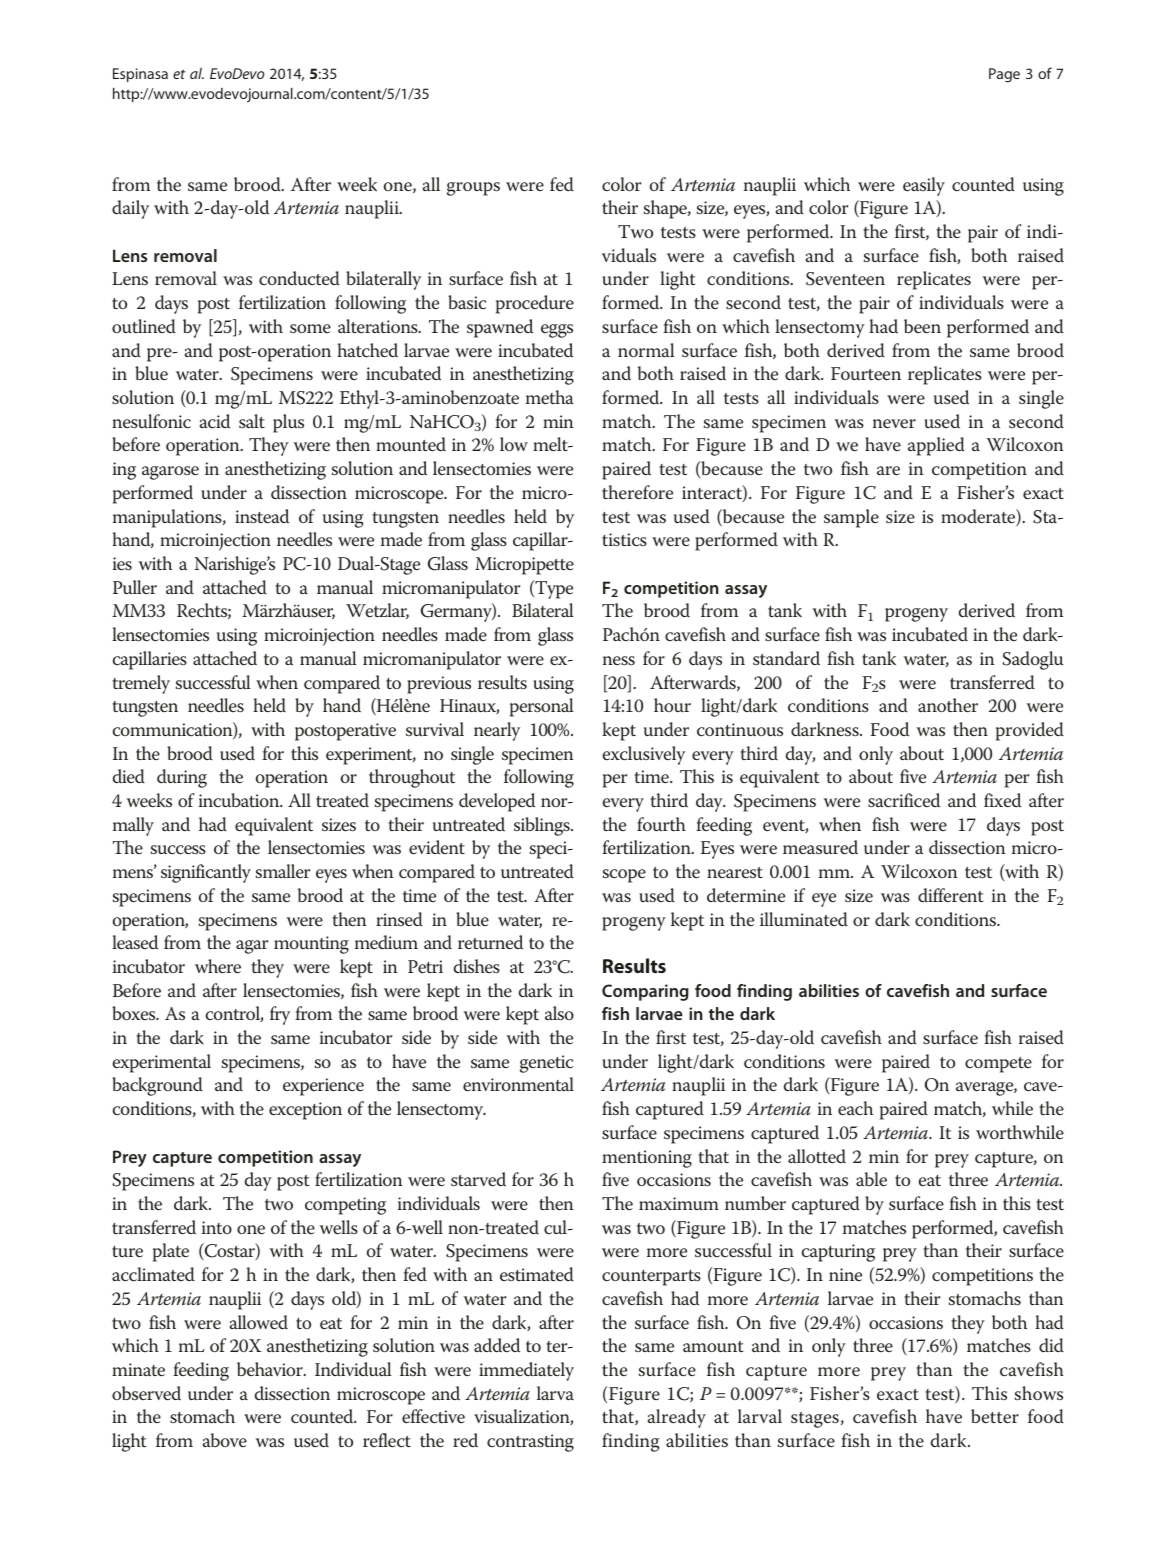  Describe the element at coordinates (546, 1064) in the document. I see `genetic` at that location.
